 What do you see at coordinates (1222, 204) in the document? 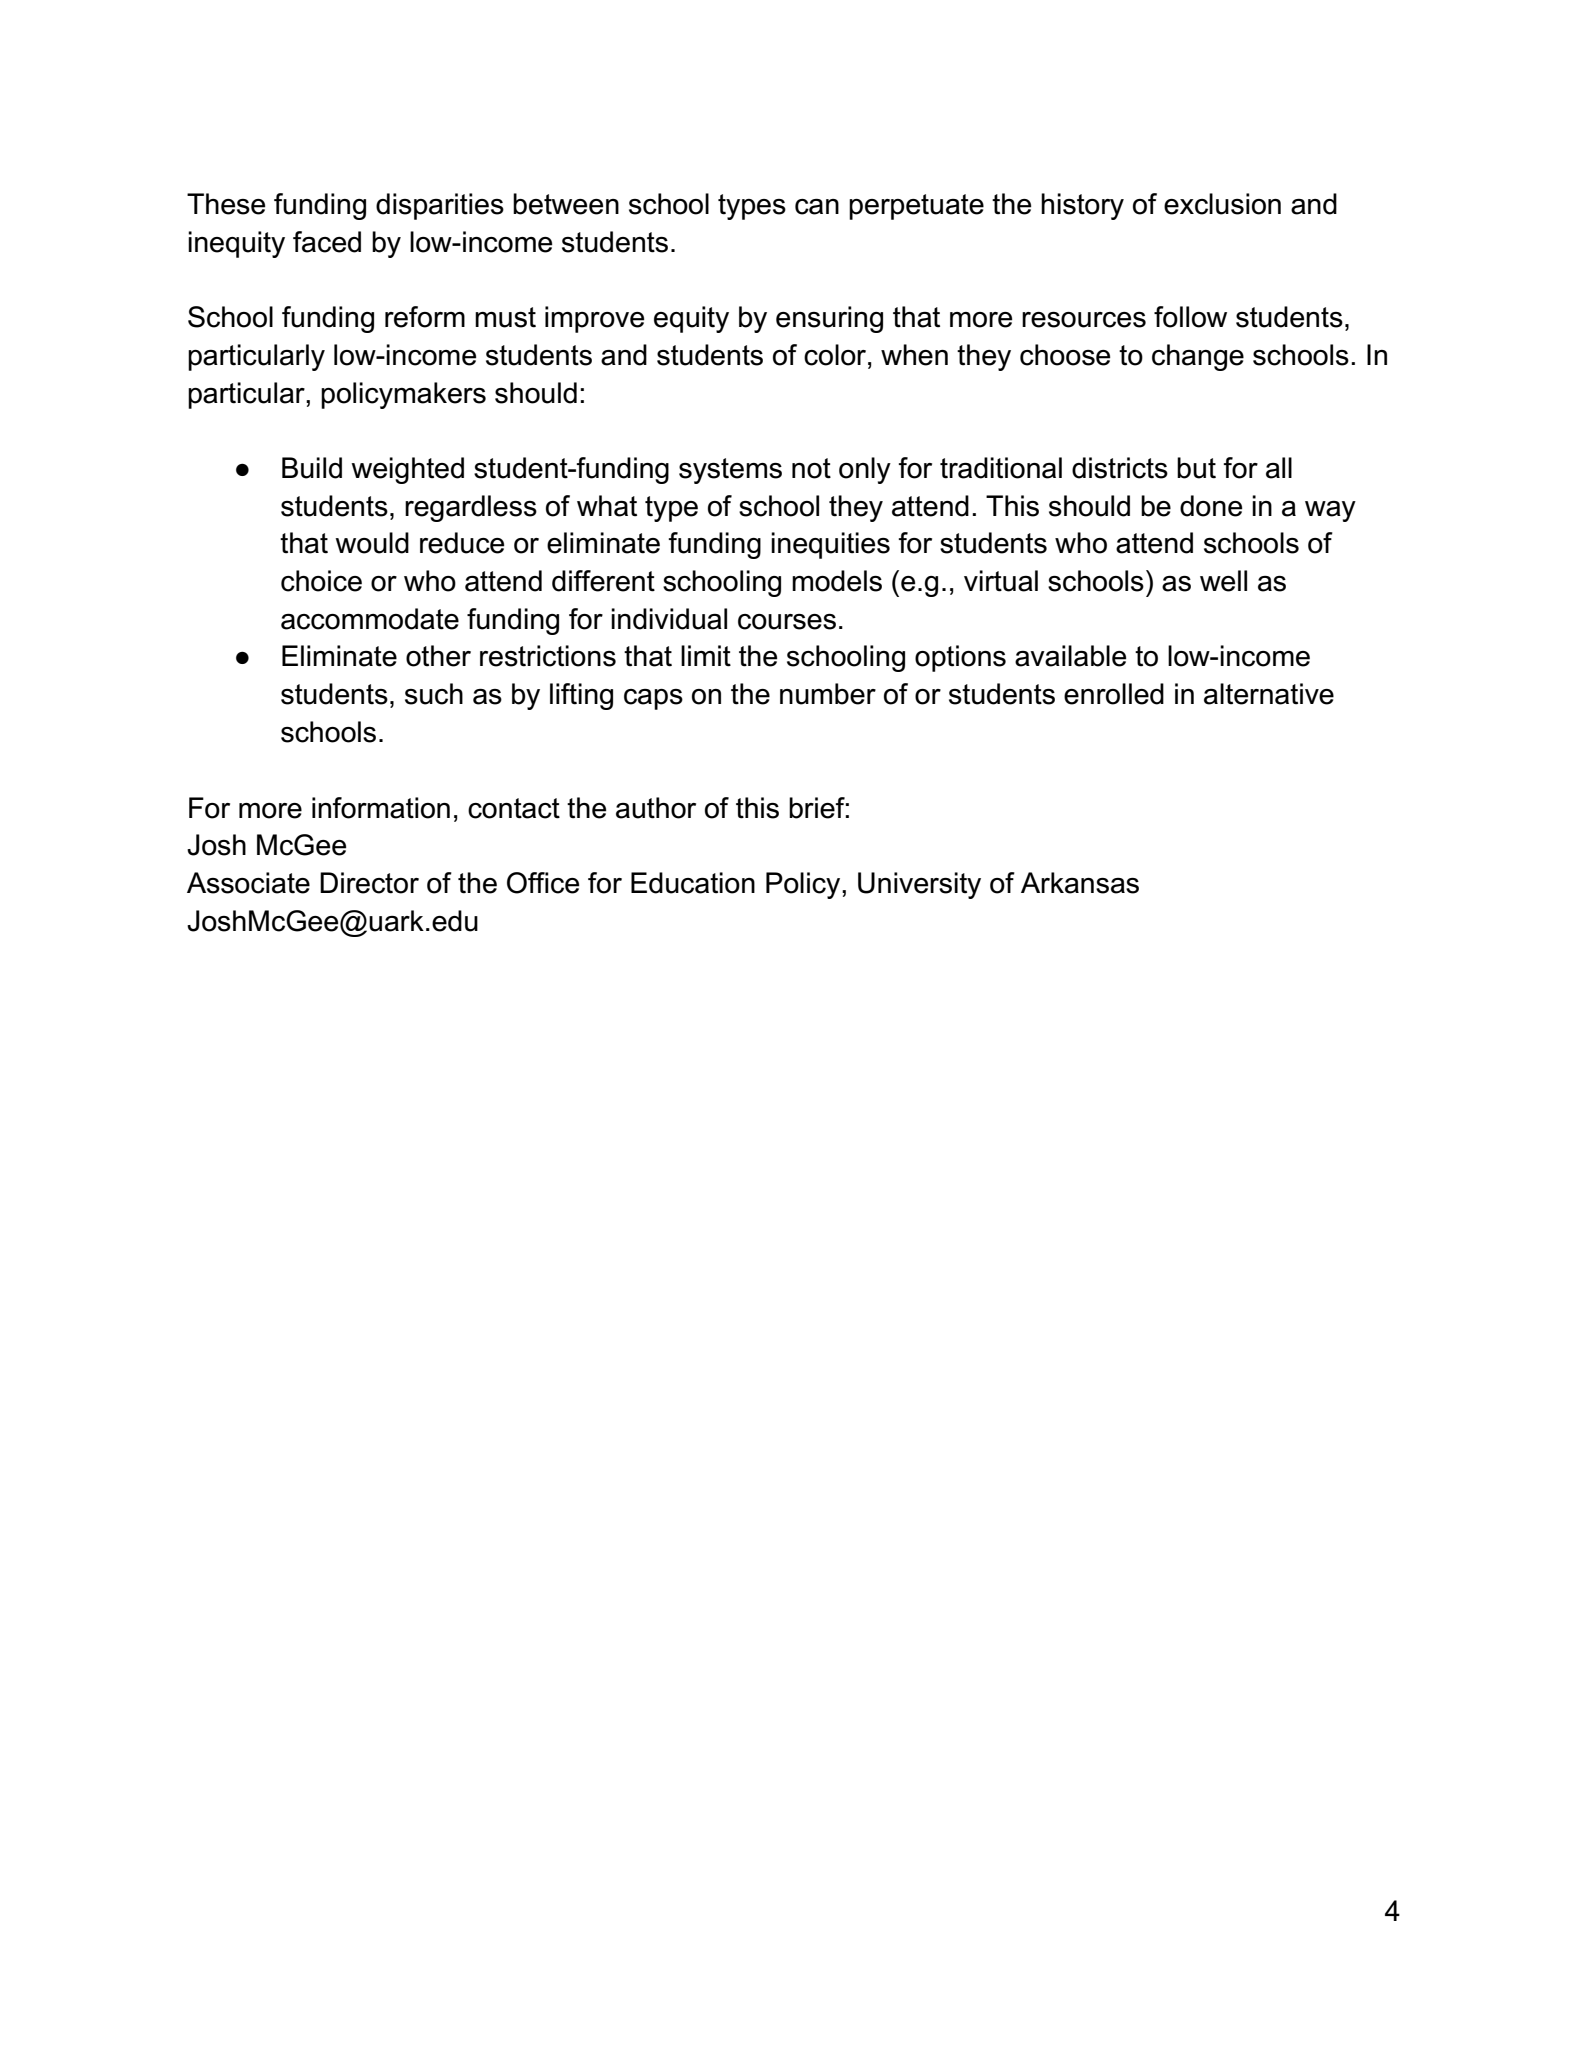
I see `exclusion` at bounding box center [1222, 204].
